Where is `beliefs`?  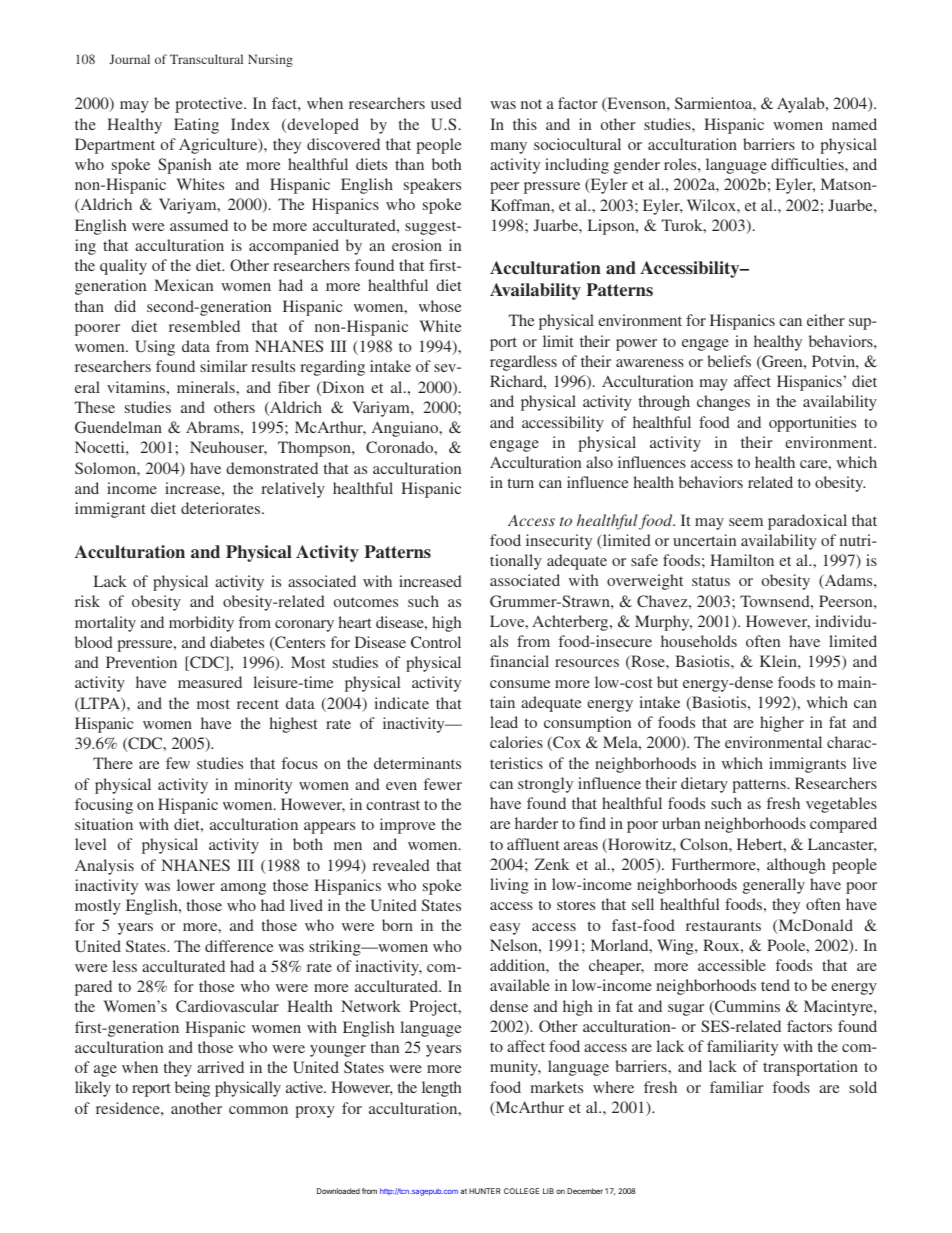
beliefs is located at coordinates (729, 361).
